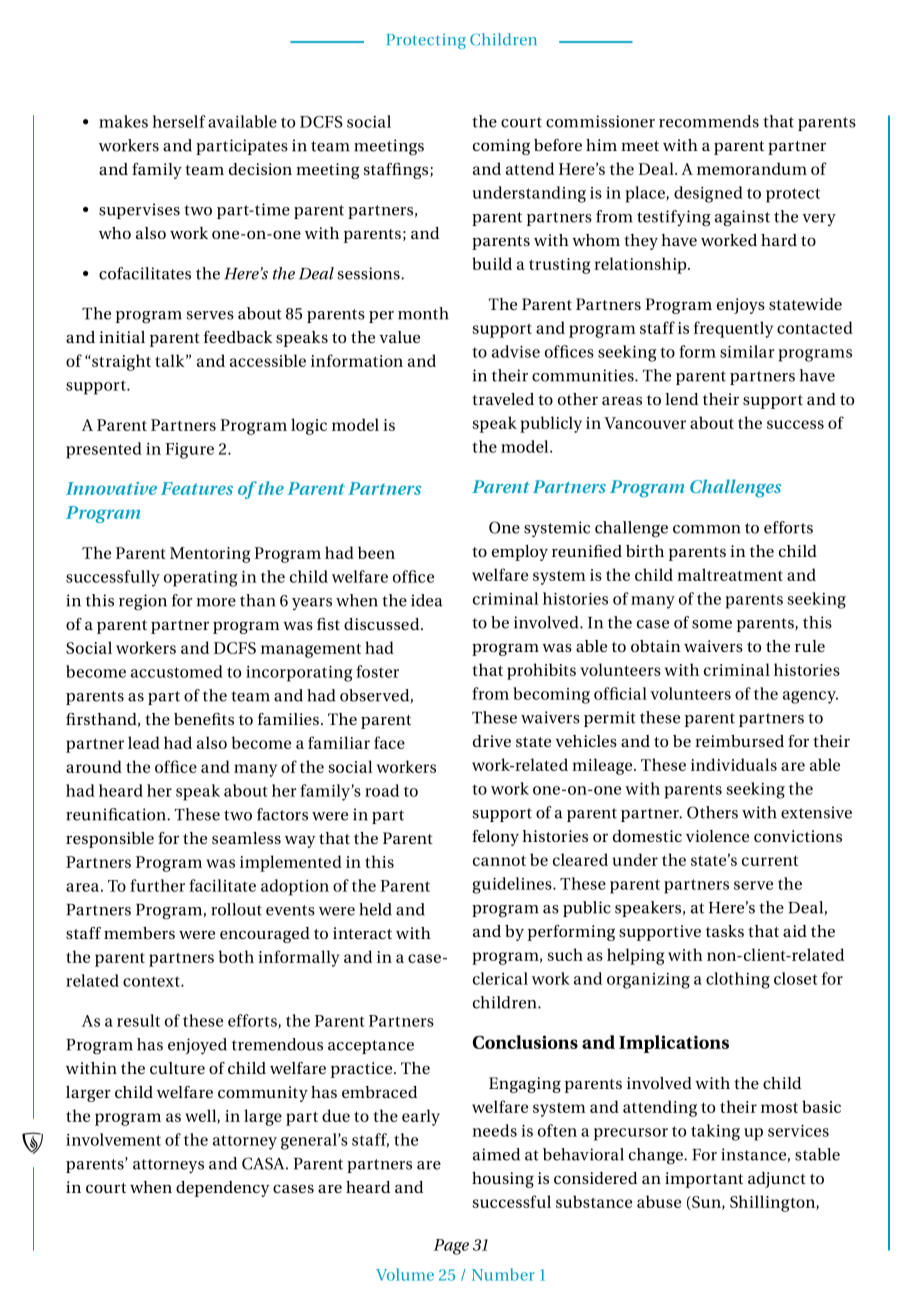 The image size is (922, 1316). Describe the element at coordinates (681, 399) in the screenshot. I see `lend` at that location.
